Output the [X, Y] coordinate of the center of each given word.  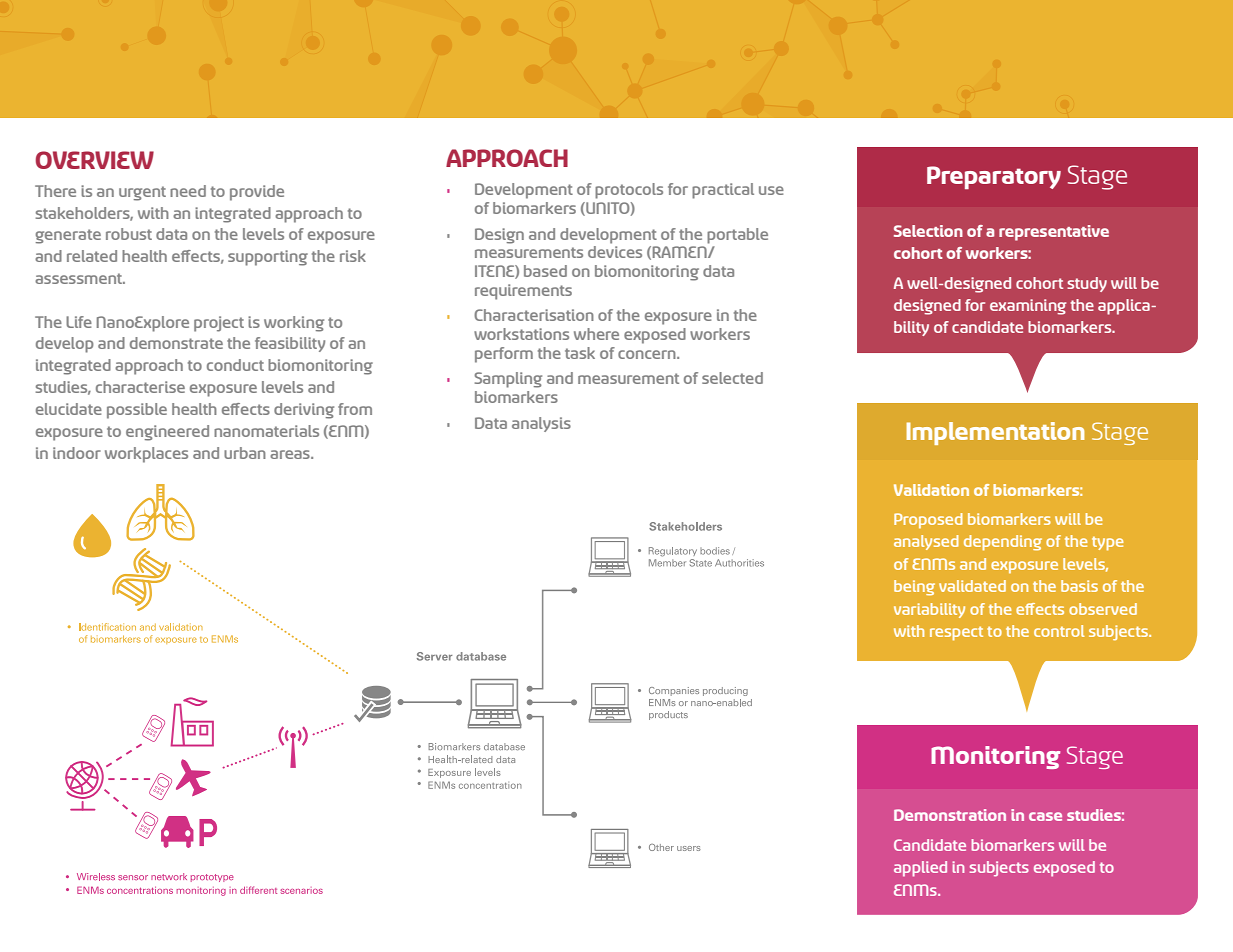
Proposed [928, 521]
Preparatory [994, 177]
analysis [541, 424]
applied [920, 869]
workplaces [146, 455]
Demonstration [950, 815]
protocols [629, 191]
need [188, 191]
